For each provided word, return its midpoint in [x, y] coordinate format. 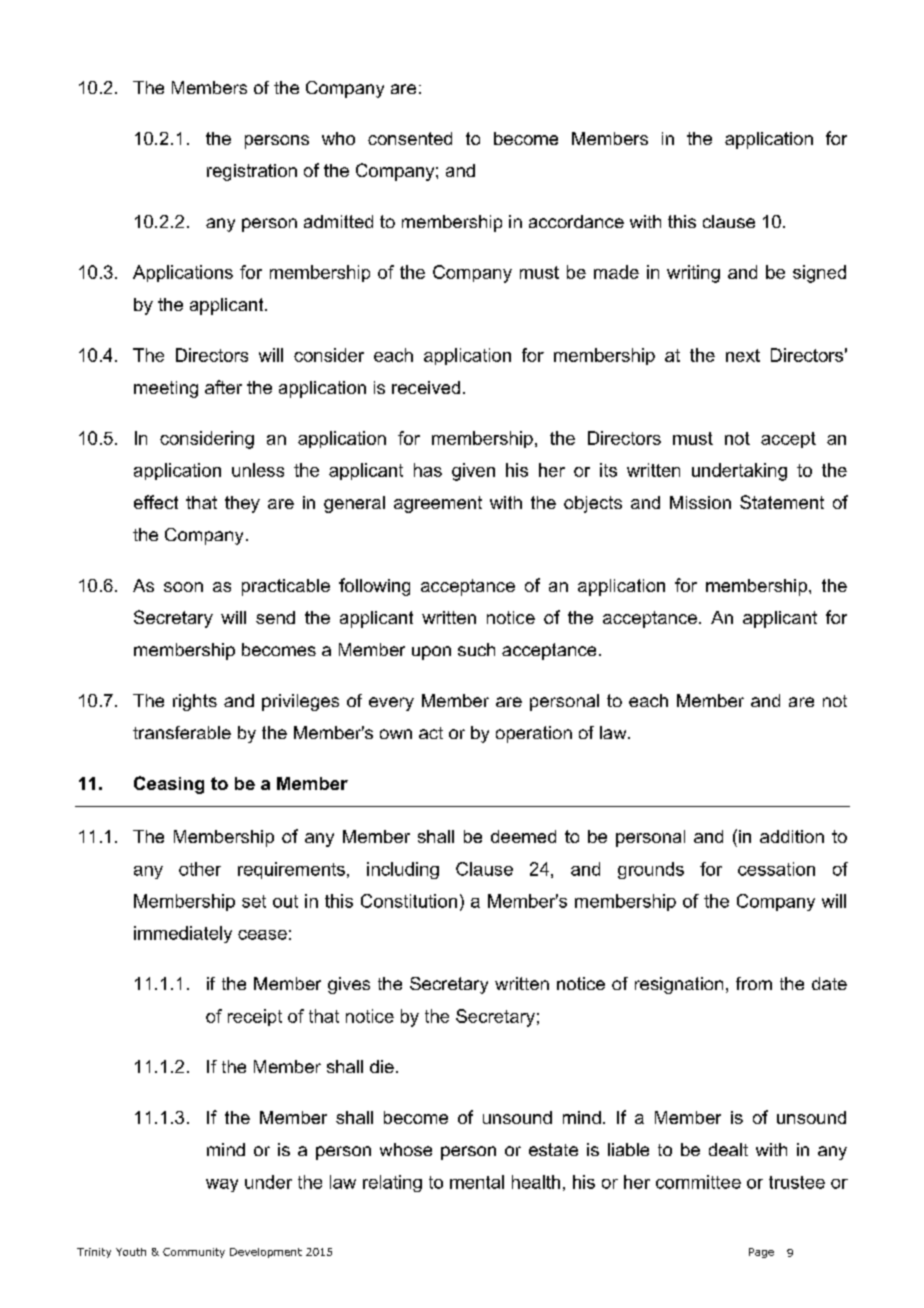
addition [792, 836]
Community [194, 1253]
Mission [700, 502]
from [754, 983]
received [426, 387]
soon [183, 587]
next [743, 355]
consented [410, 138]
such [476, 649]
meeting [166, 389]
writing [693, 274]
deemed [523, 836]
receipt [255, 1017]
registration [252, 172]
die [382, 1066]
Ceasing [169, 785]
